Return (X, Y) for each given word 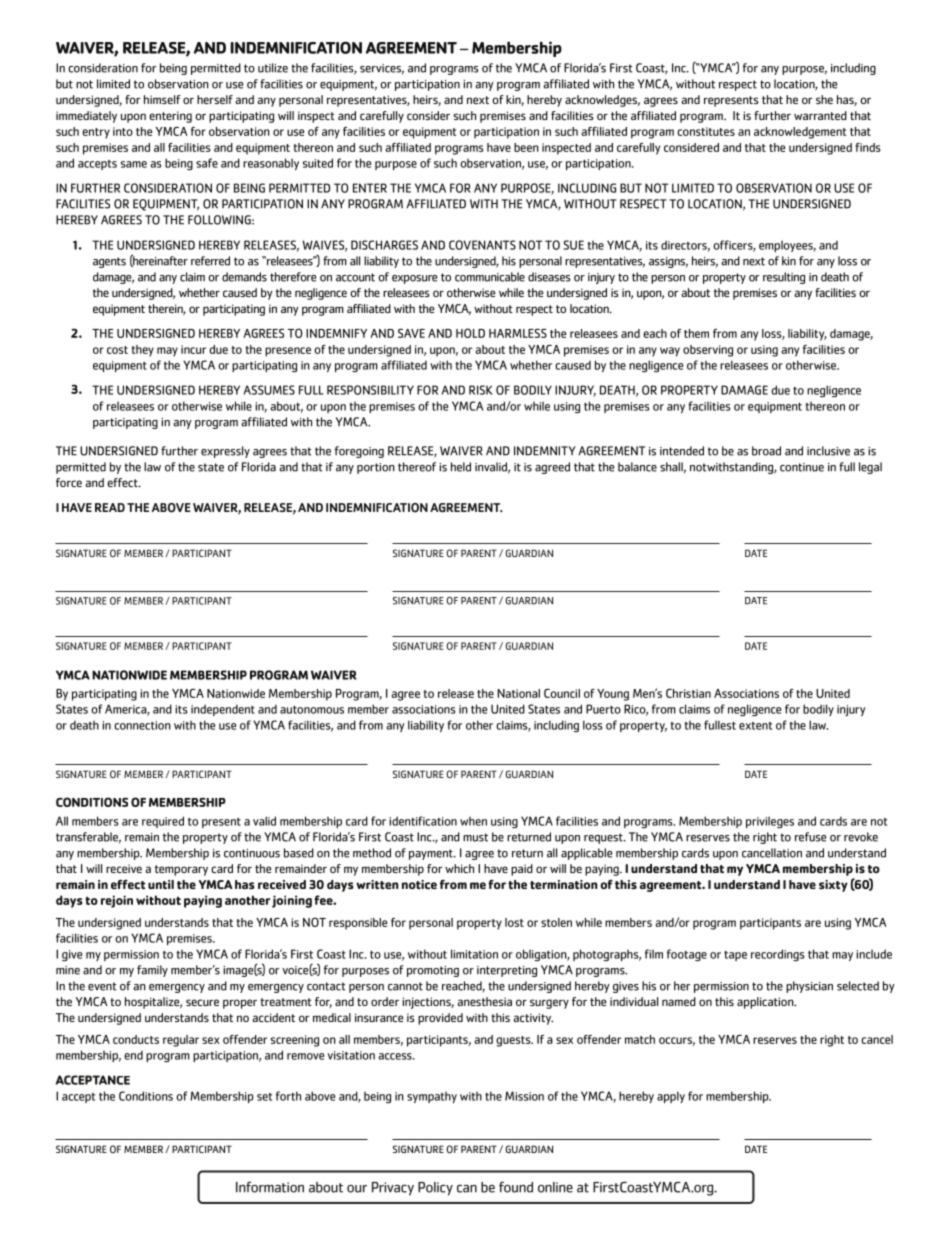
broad (766, 451)
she (824, 99)
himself (162, 99)
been (526, 147)
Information (270, 1187)
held (461, 467)
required (163, 822)
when (473, 821)
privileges (770, 822)
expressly (225, 452)
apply (671, 1097)
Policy (435, 1189)
